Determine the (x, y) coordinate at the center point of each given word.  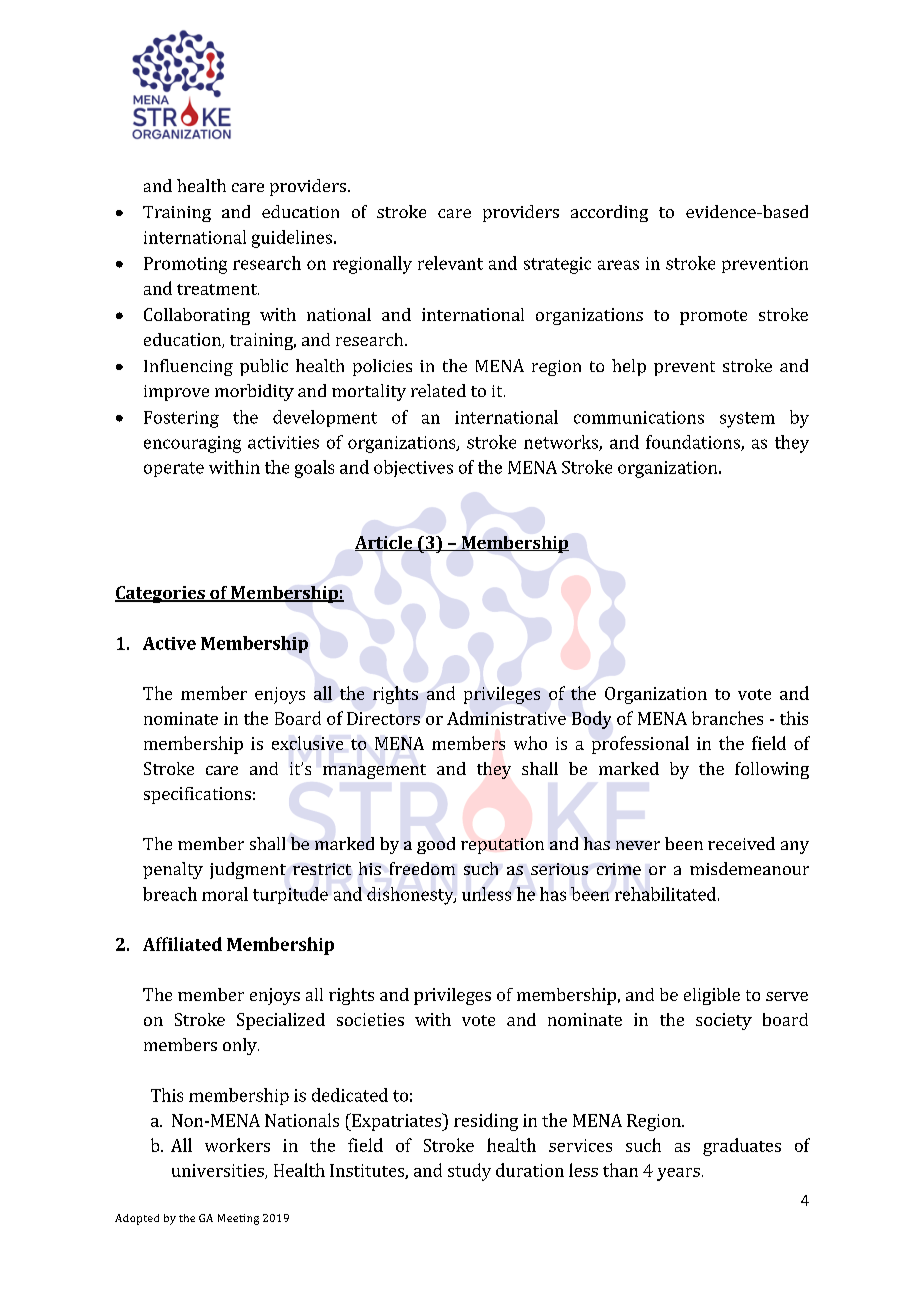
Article (385, 543)
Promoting (185, 265)
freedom (422, 868)
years (678, 1174)
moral (225, 894)
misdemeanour (749, 868)
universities (219, 1171)
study (469, 1172)
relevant (450, 263)
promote (713, 317)
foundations (694, 443)
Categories (161, 594)
